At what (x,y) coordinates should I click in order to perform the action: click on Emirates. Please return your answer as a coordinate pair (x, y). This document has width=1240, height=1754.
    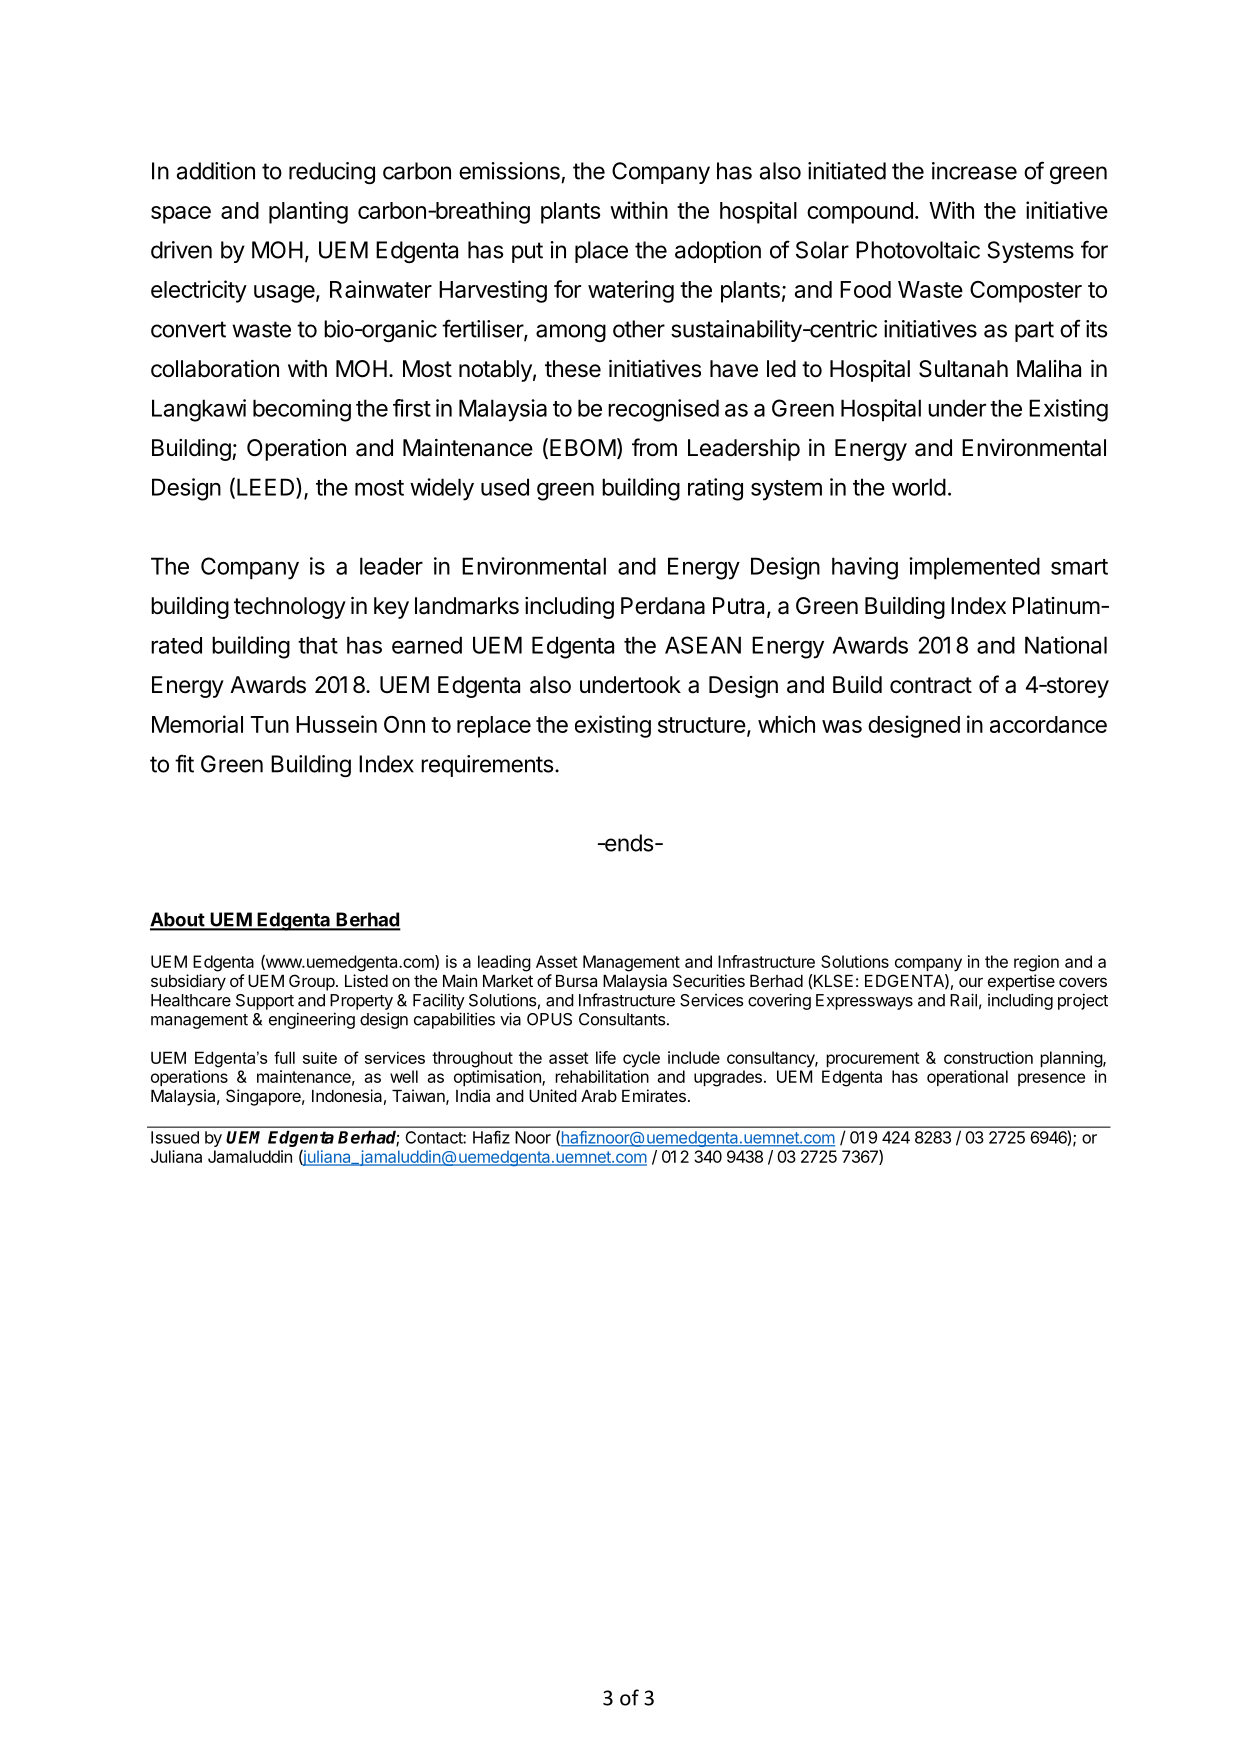
    Looking at the image, I should click on (654, 1095).
